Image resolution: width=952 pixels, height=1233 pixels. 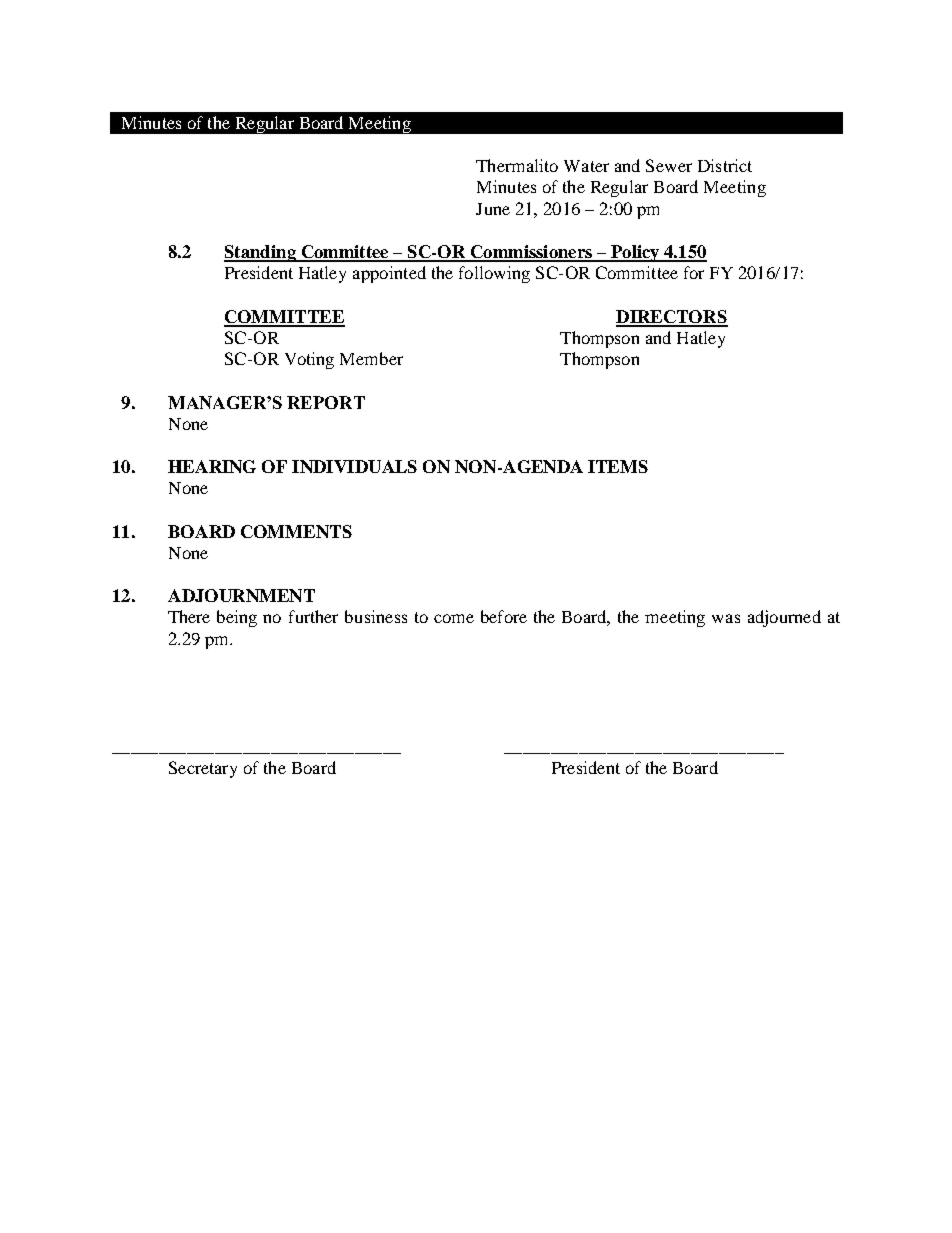 I want to click on Standing, so click(x=261, y=253).
